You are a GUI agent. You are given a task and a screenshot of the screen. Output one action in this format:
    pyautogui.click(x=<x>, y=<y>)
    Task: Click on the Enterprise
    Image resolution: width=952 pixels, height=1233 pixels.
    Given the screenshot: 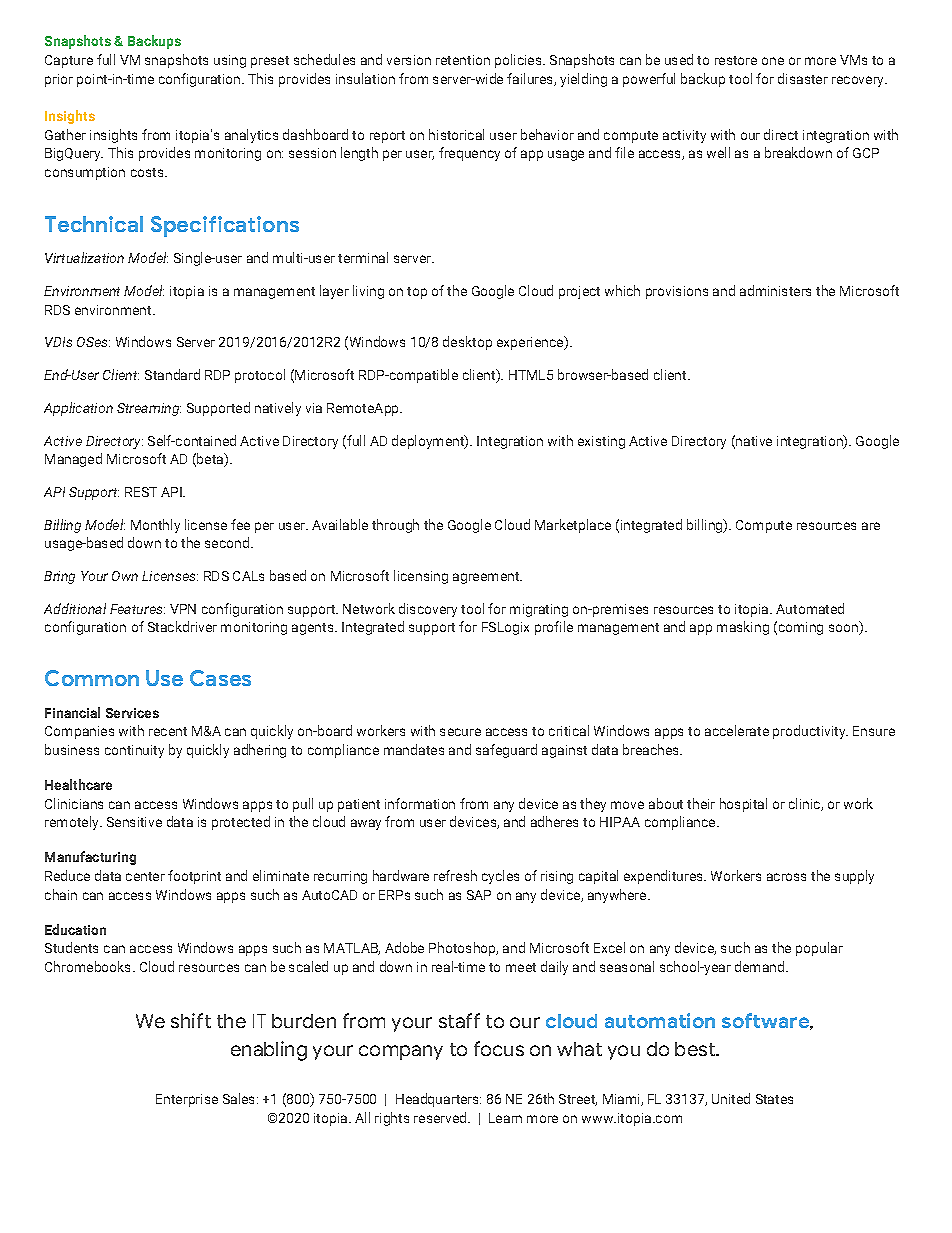 What is the action you would take?
    pyautogui.click(x=187, y=1100)
